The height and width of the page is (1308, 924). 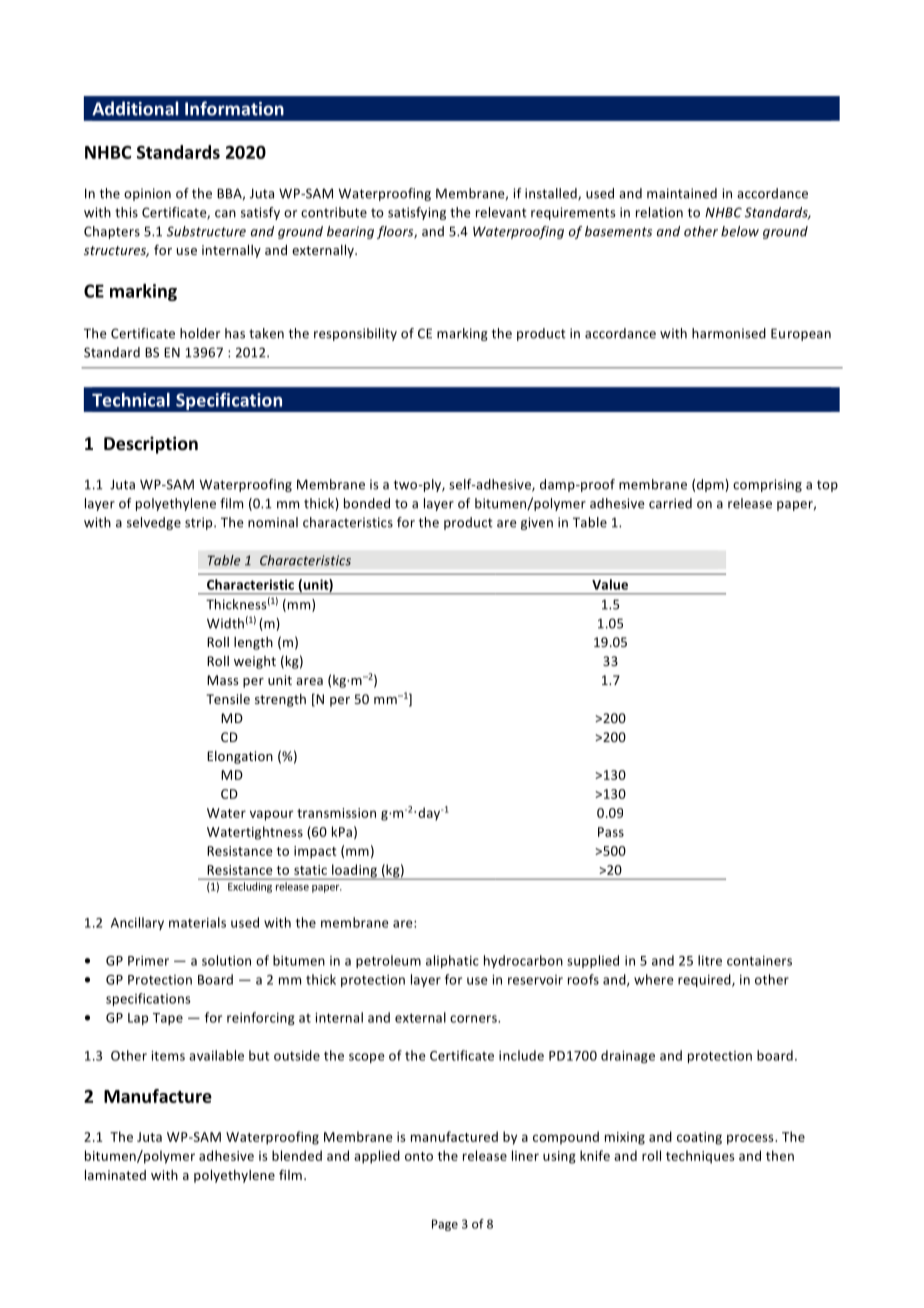 I want to click on aliphatic, so click(x=452, y=961).
